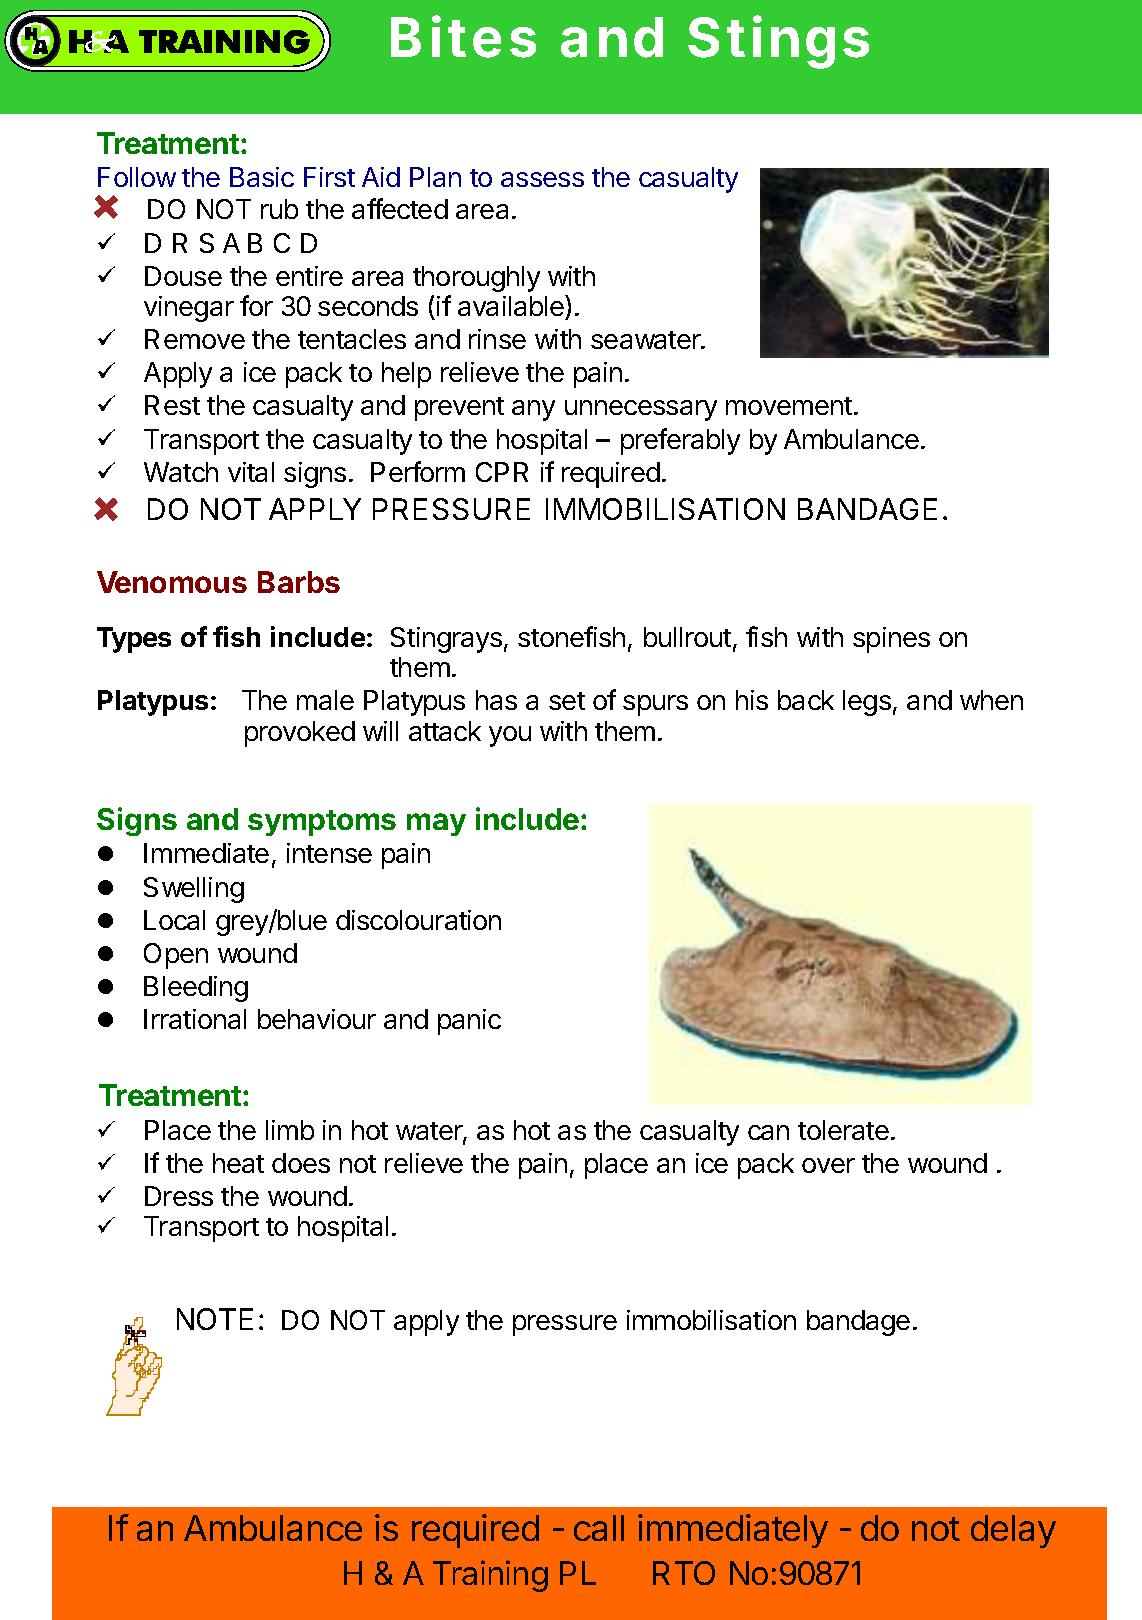 The height and width of the image is (1620, 1142). What do you see at coordinates (533, 410) in the image?
I see `any` at bounding box center [533, 410].
